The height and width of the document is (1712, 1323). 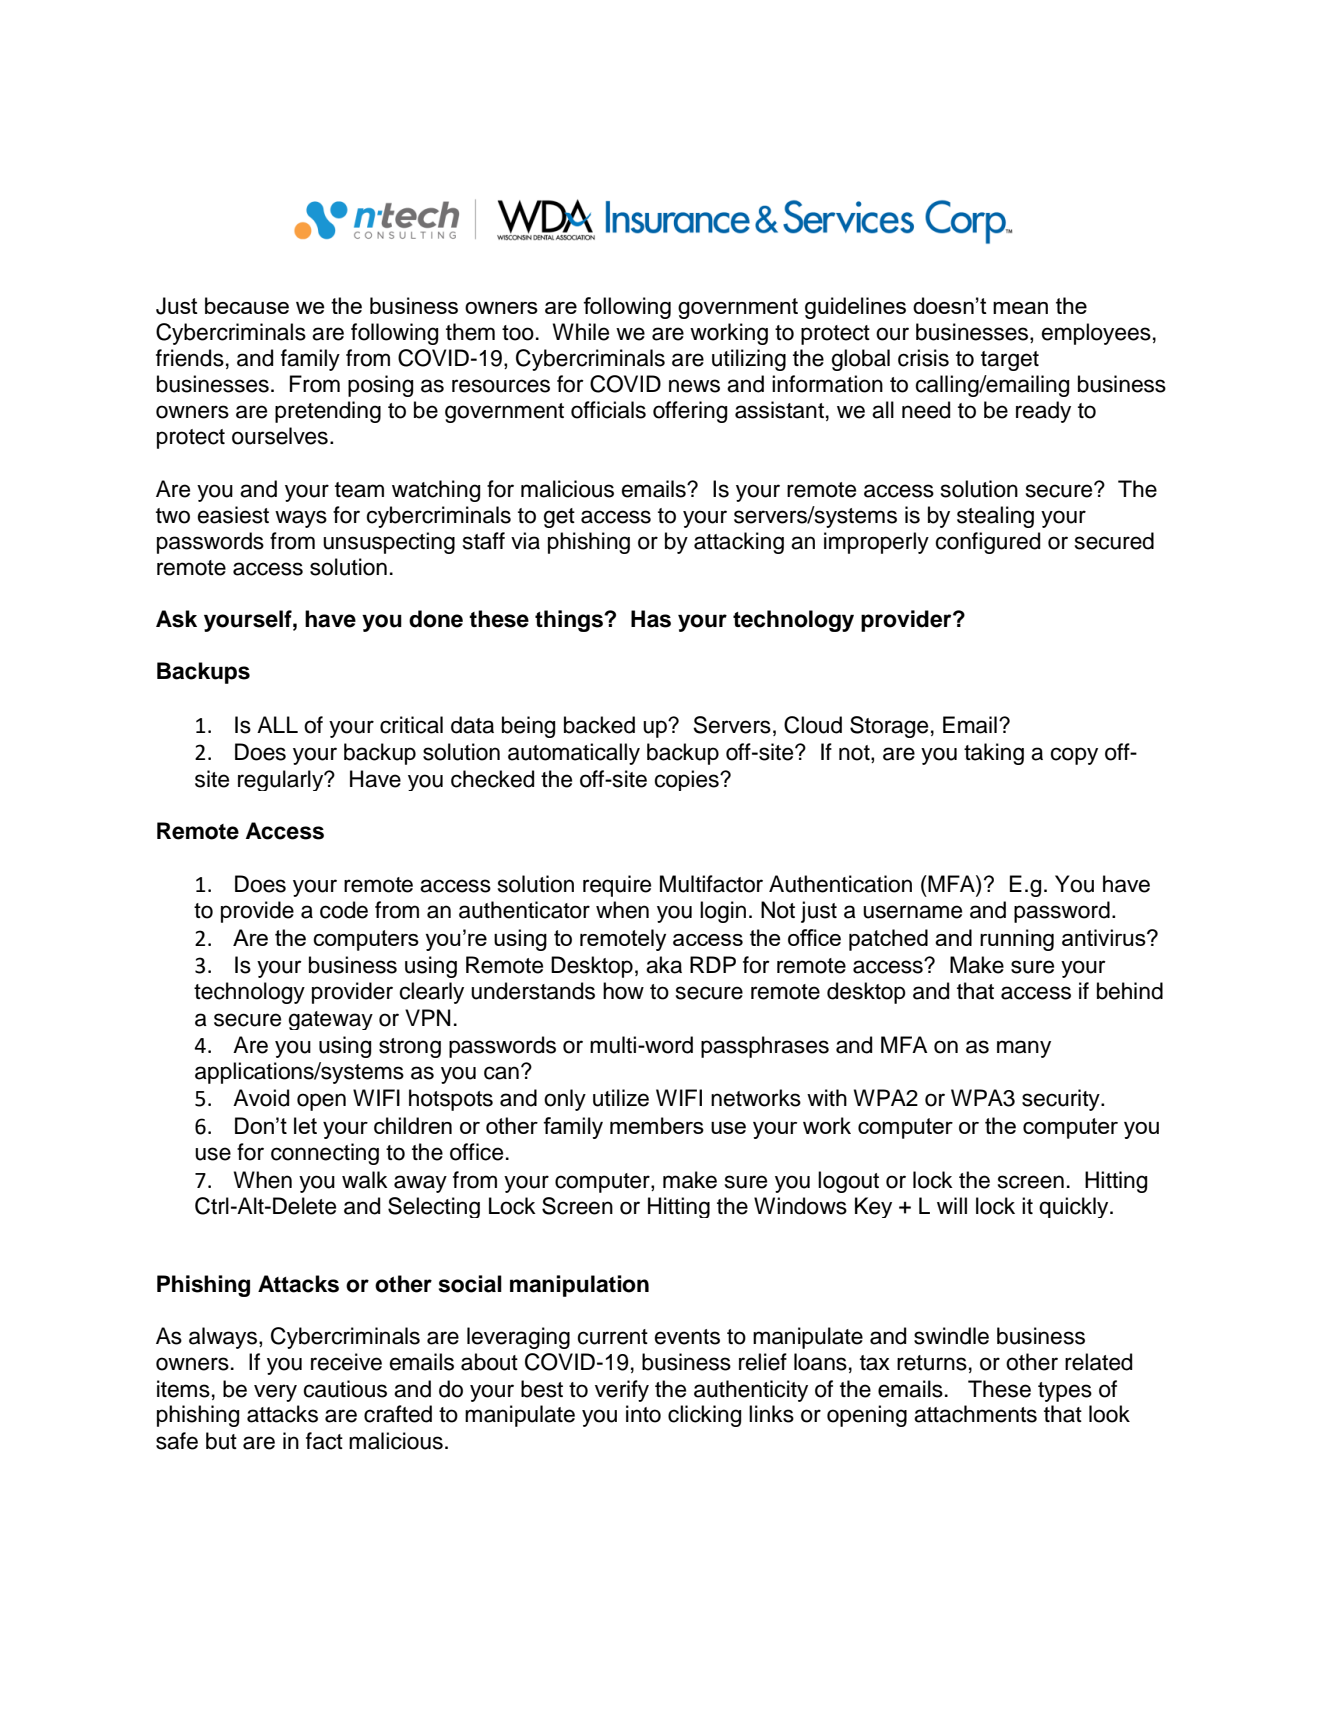 I want to click on into, so click(x=643, y=1414).
